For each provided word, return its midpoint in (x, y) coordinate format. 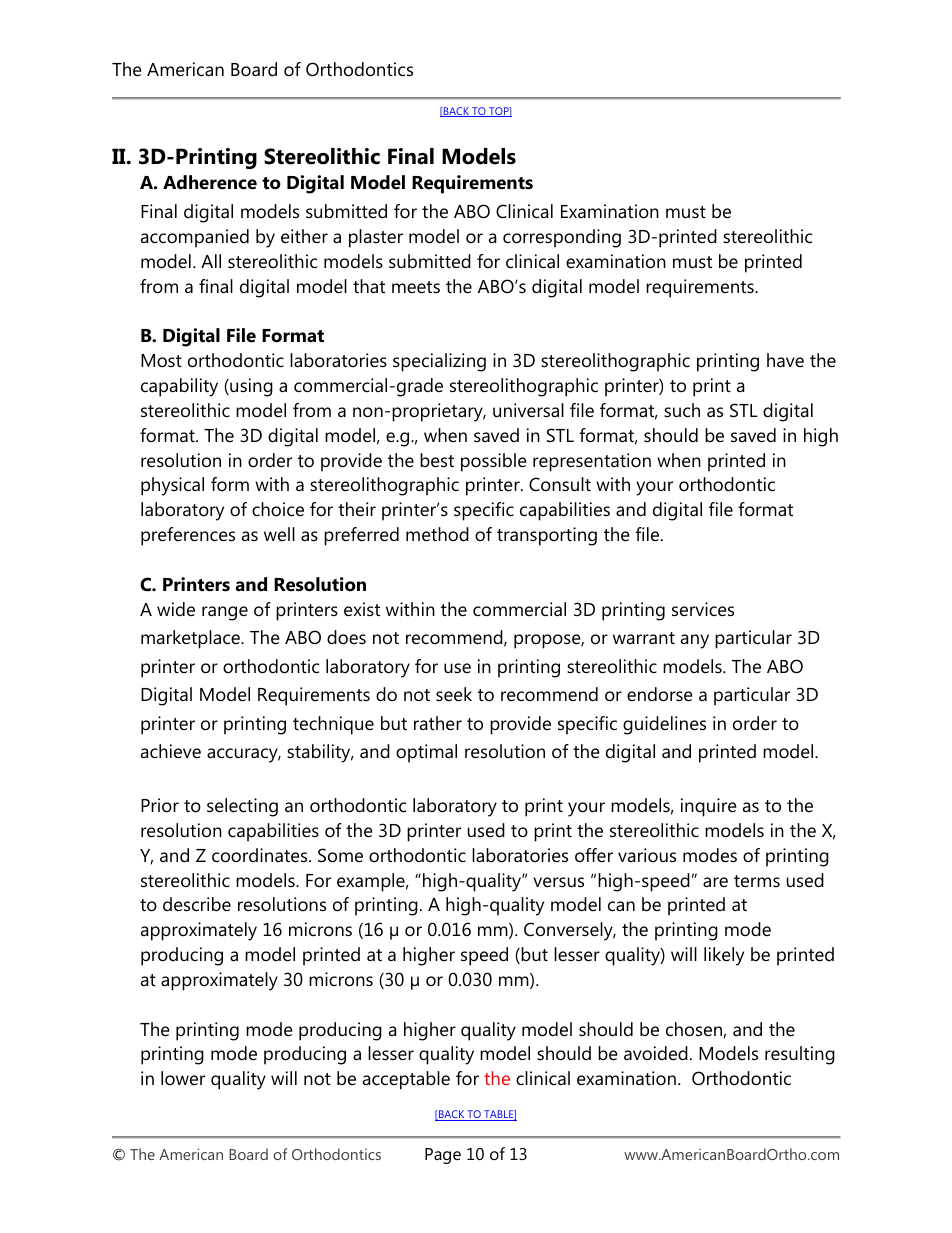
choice (278, 509)
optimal (426, 753)
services (703, 609)
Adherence (210, 182)
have (785, 360)
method (437, 534)
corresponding (562, 238)
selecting (242, 807)
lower (183, 1078)
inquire (709, 807)
